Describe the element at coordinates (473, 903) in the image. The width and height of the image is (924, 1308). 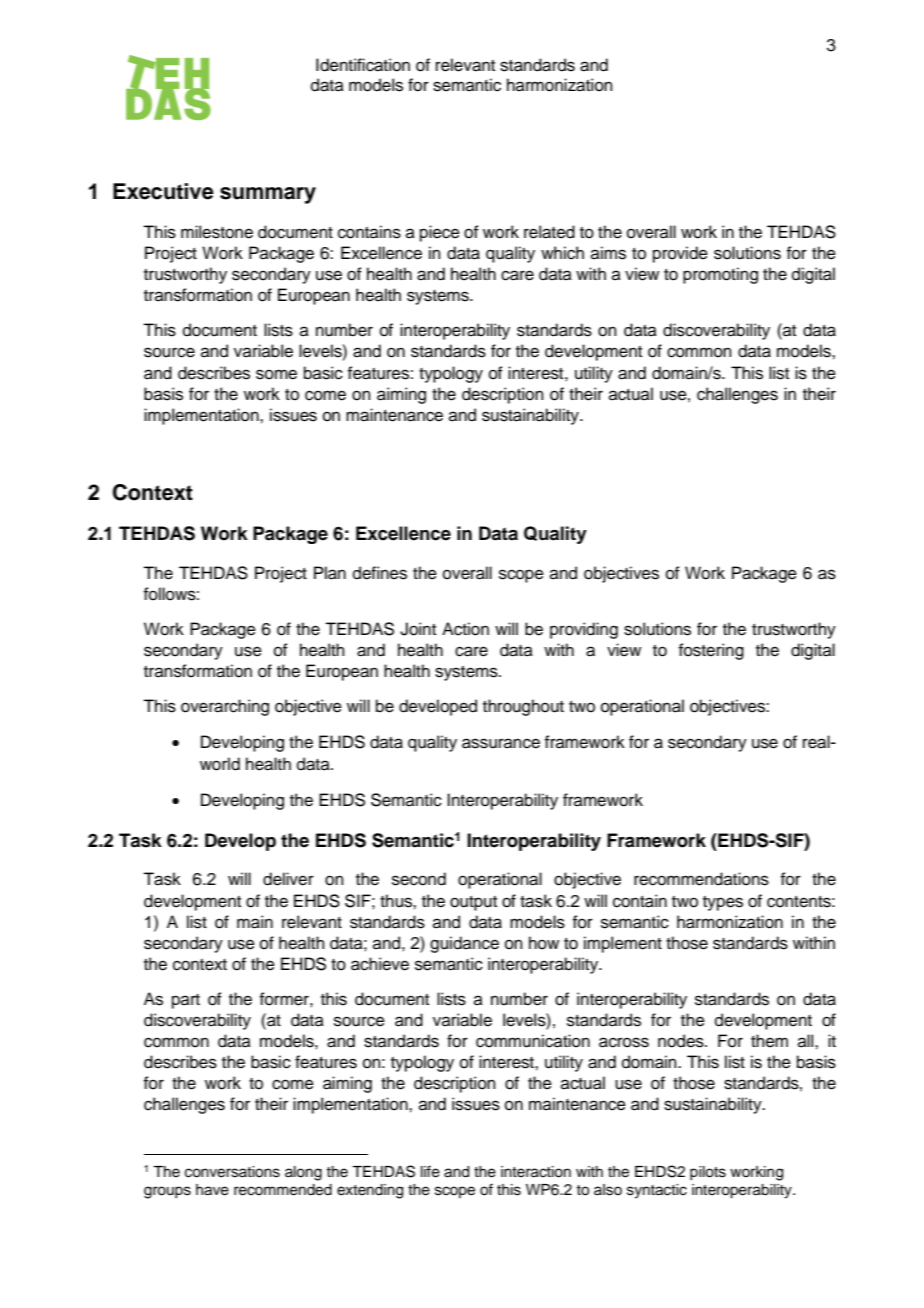
I see `output` at that location.
